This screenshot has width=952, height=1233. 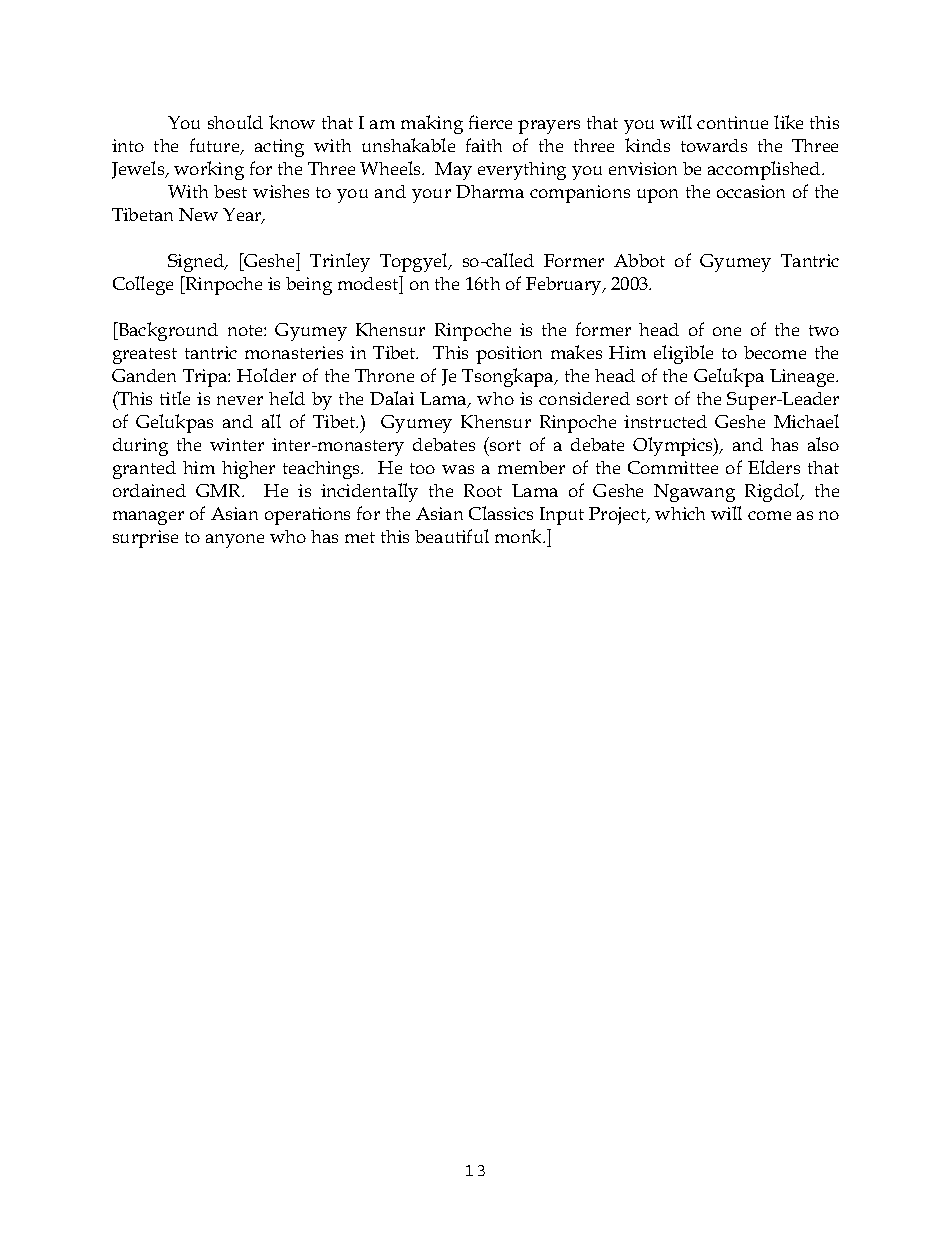 I want to click on Abbot, so click(x=639, y=260).
